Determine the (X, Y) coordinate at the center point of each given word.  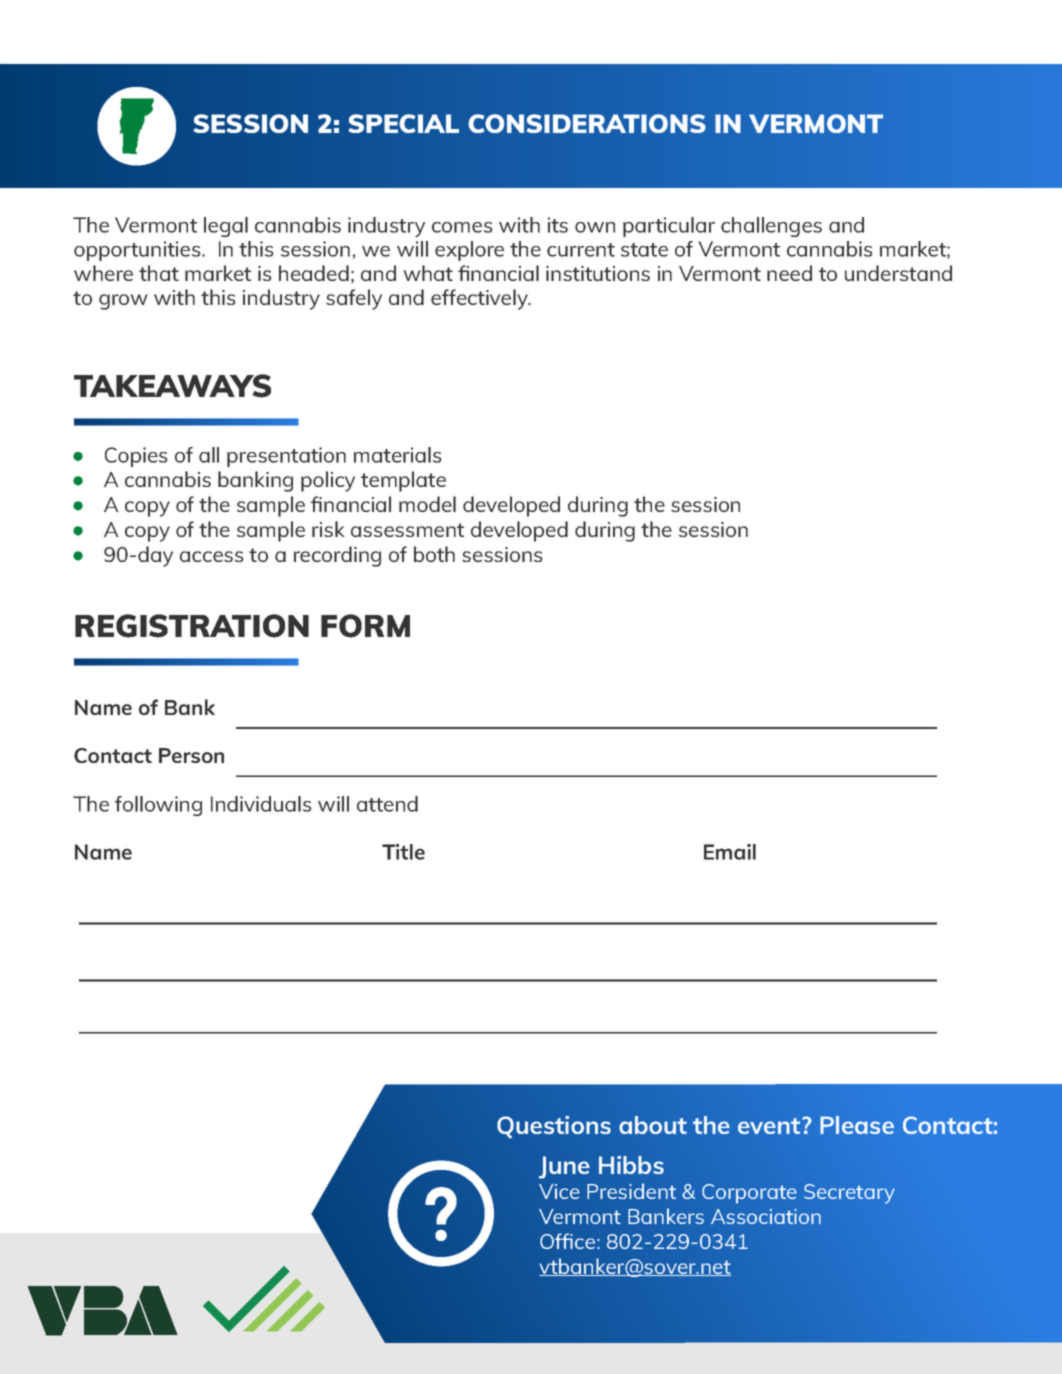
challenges (771, 227)
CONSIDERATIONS (587, 123)
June (564, 1167)
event (770, 1126)
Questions (554, 1127)
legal (226, 227)
